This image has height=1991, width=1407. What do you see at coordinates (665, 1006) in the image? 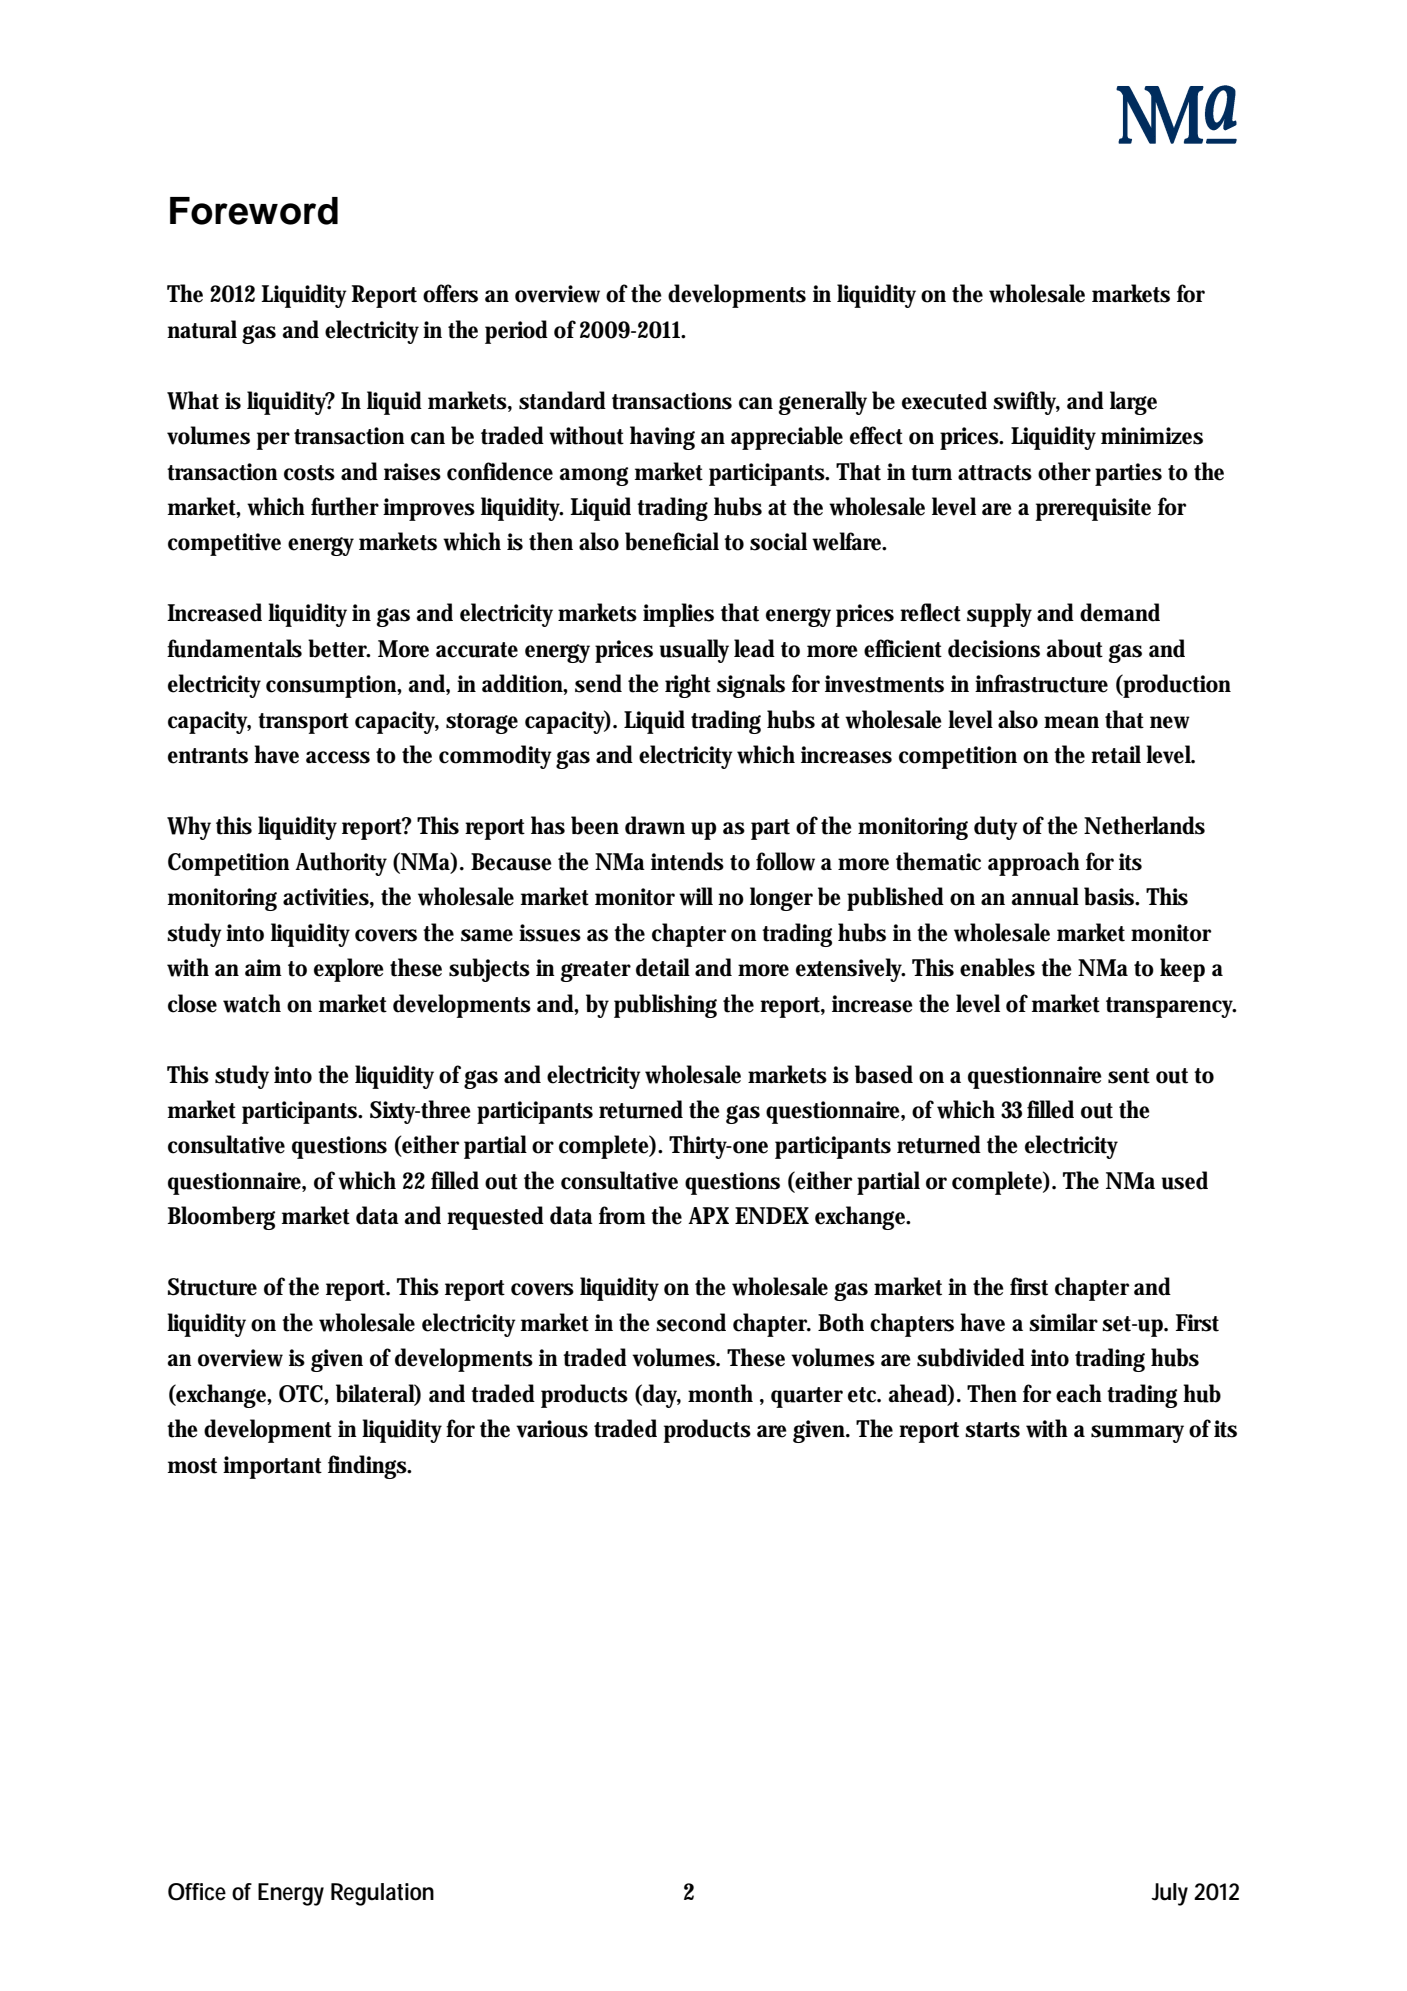
I see `publishing` at bounding box center [665, 1006].
